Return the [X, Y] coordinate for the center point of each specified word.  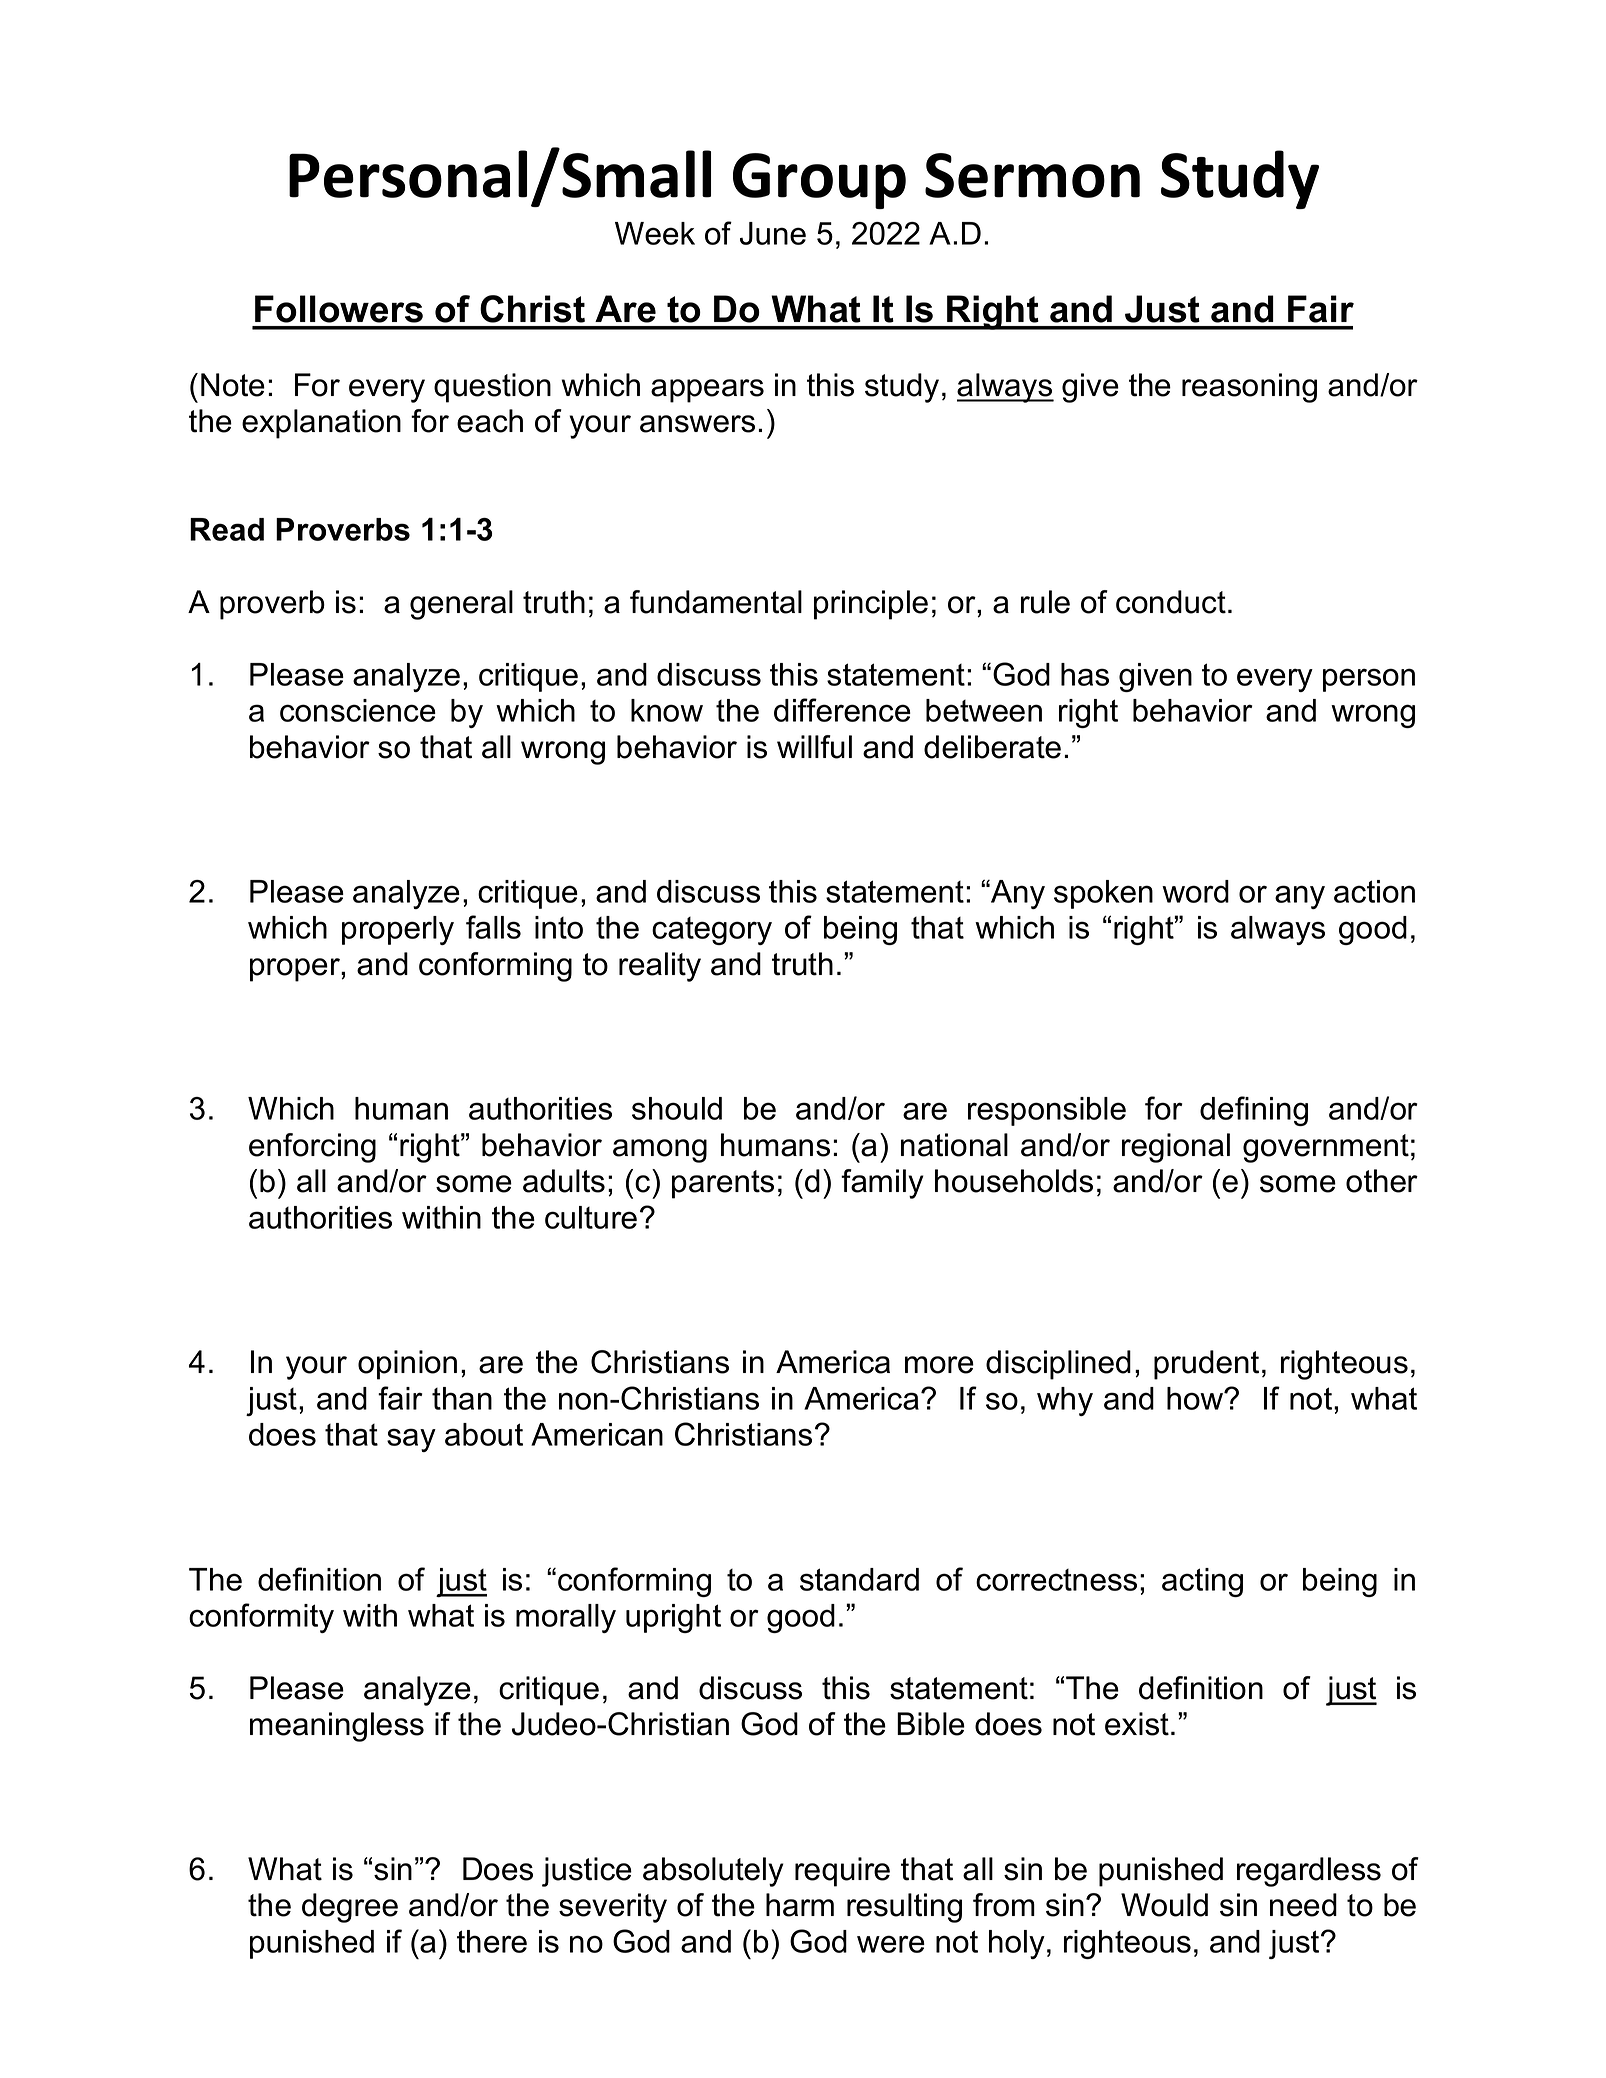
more [939, 1365]
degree [350, 1908]
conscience [358, 710]
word [1195, 891]
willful [814, 747]
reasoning [1249, 388]
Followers [339, 309]
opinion [407, 1365]
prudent [1206, 1365]
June [773, 233]
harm [800, 1905]
